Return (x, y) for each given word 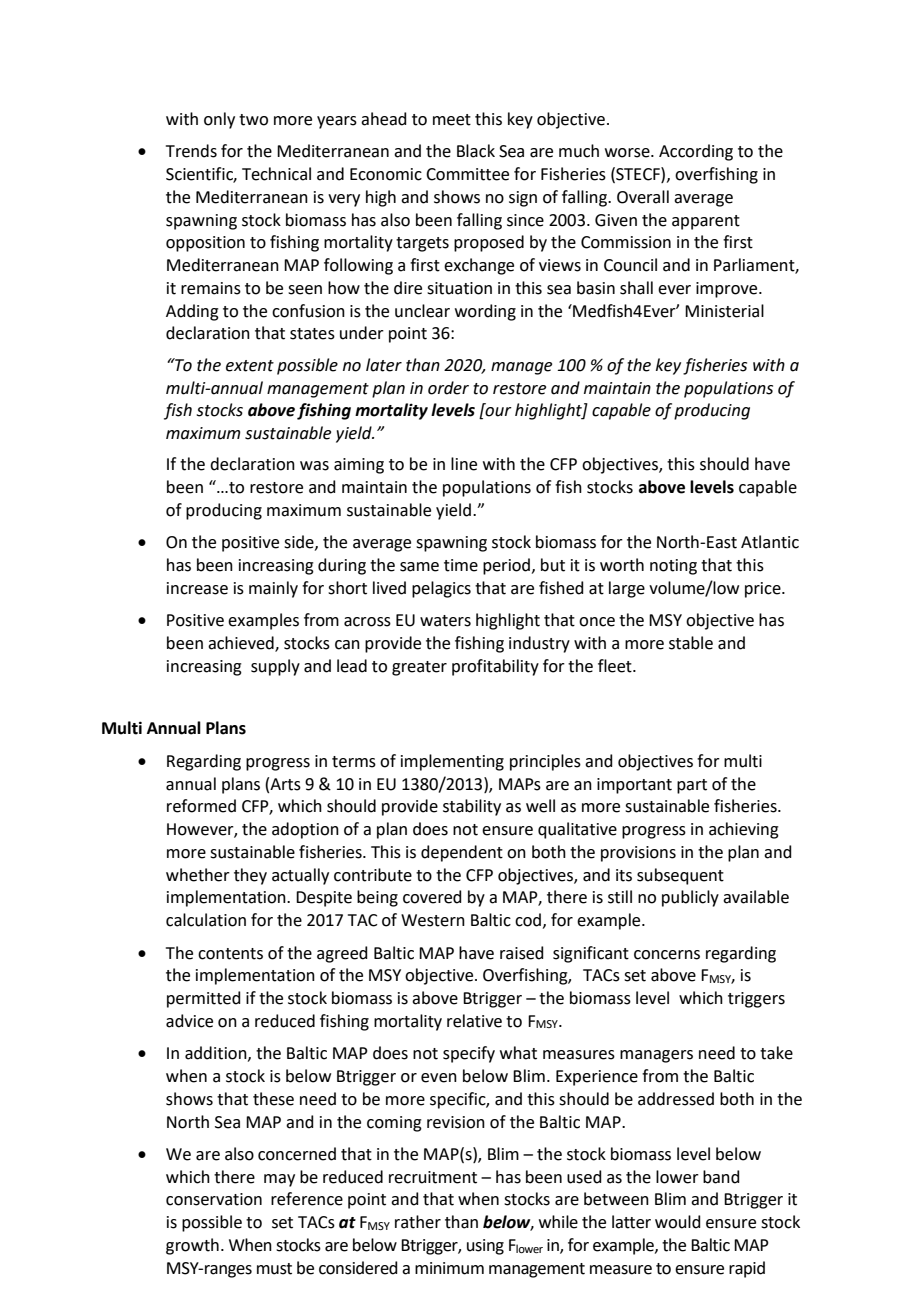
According (696, 152)
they (250, 876)
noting (673, 567)
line (464, 464)
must (274, 1269)
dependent (462, 853)
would (678, 1222)
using (485, 1247)
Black (476, 151)
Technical (276, 174)
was (314, 466)
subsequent (680, 876)
